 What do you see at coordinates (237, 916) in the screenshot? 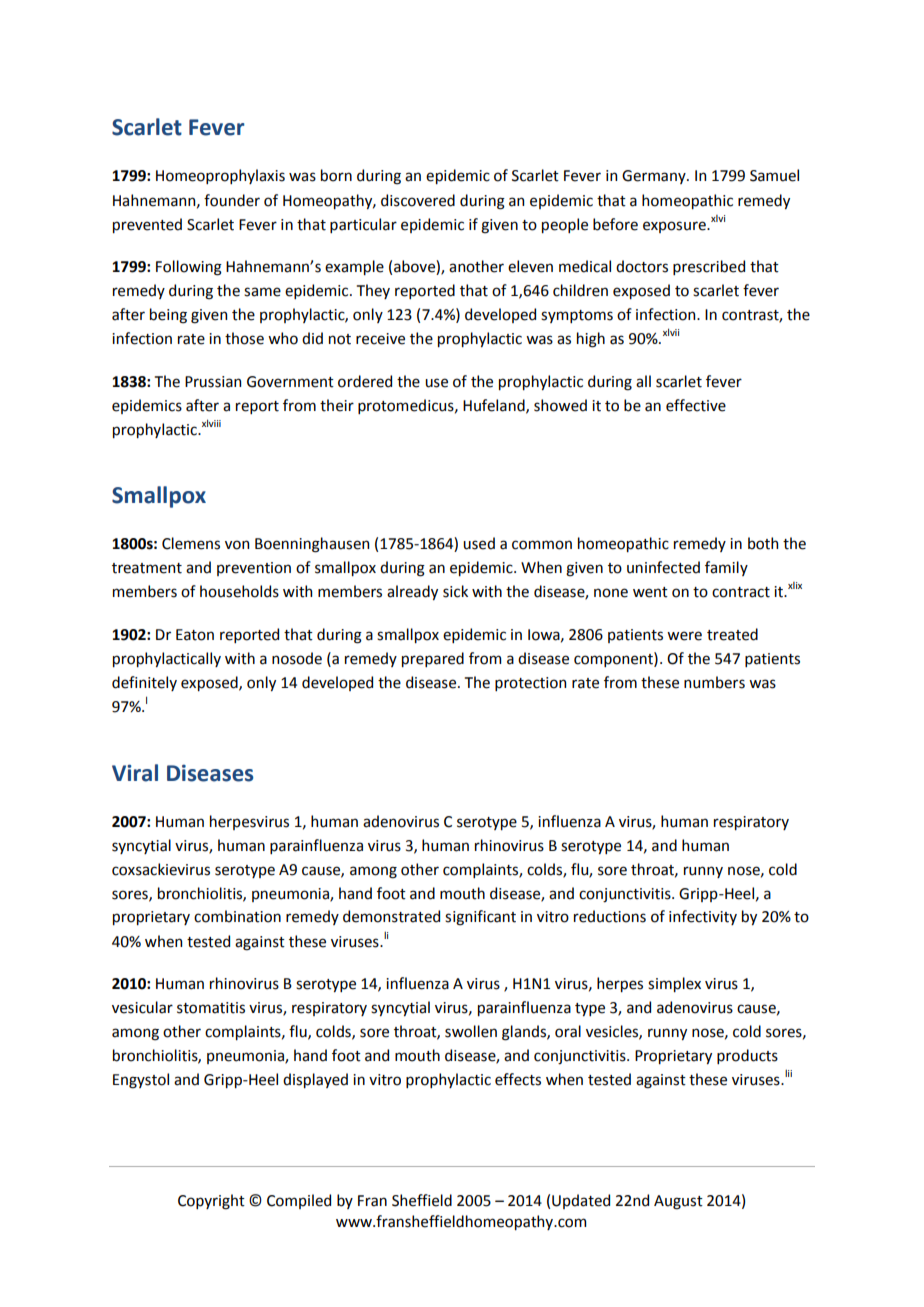
I see `combination` at bounding box center [237, 916].
